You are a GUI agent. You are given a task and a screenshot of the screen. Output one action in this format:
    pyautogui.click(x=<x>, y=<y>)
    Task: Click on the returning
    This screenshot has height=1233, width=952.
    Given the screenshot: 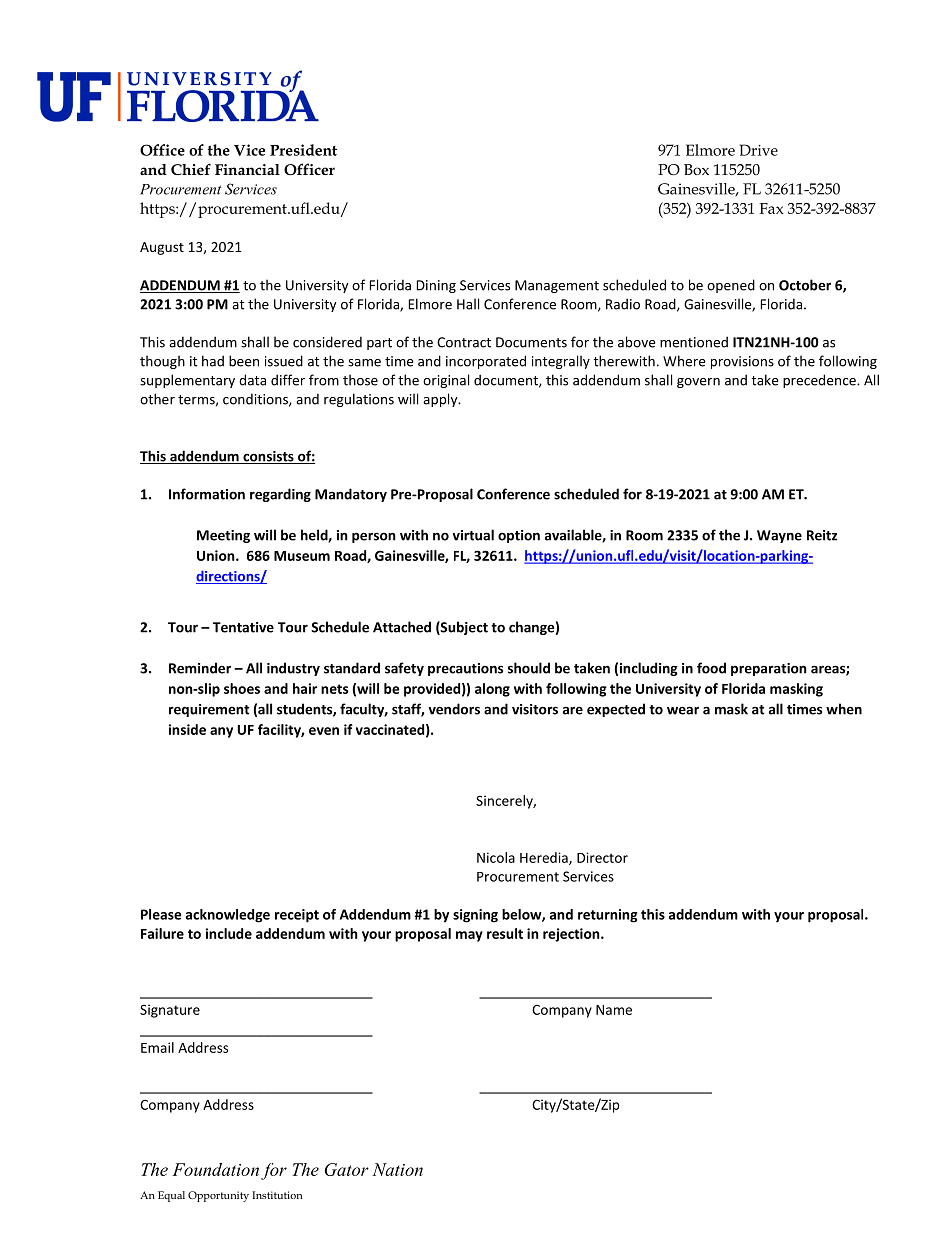 What is the action you would take?
    pyautogui.click(x=608, y=916)
